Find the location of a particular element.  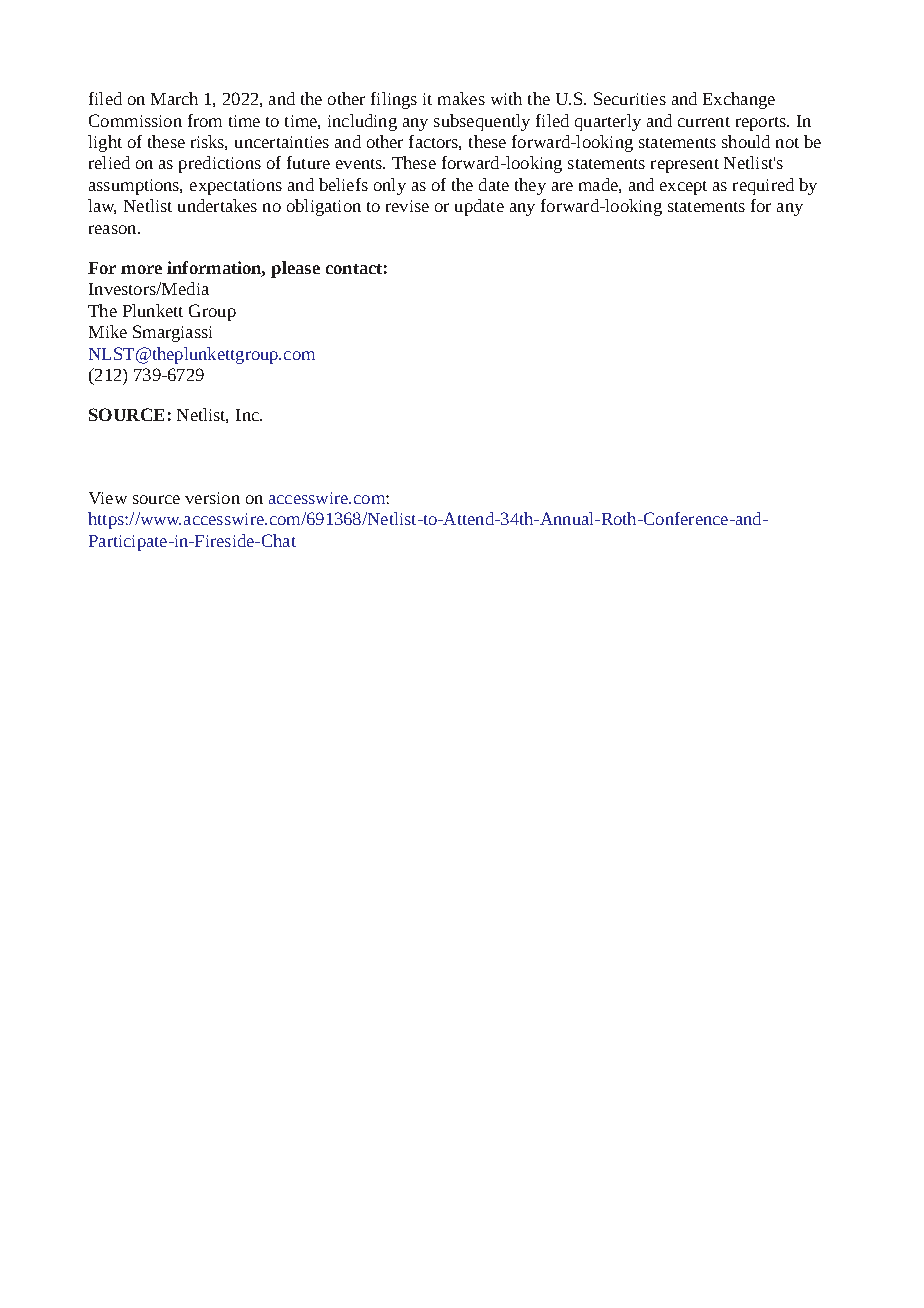

makes is located at coordinates (461, 98).
